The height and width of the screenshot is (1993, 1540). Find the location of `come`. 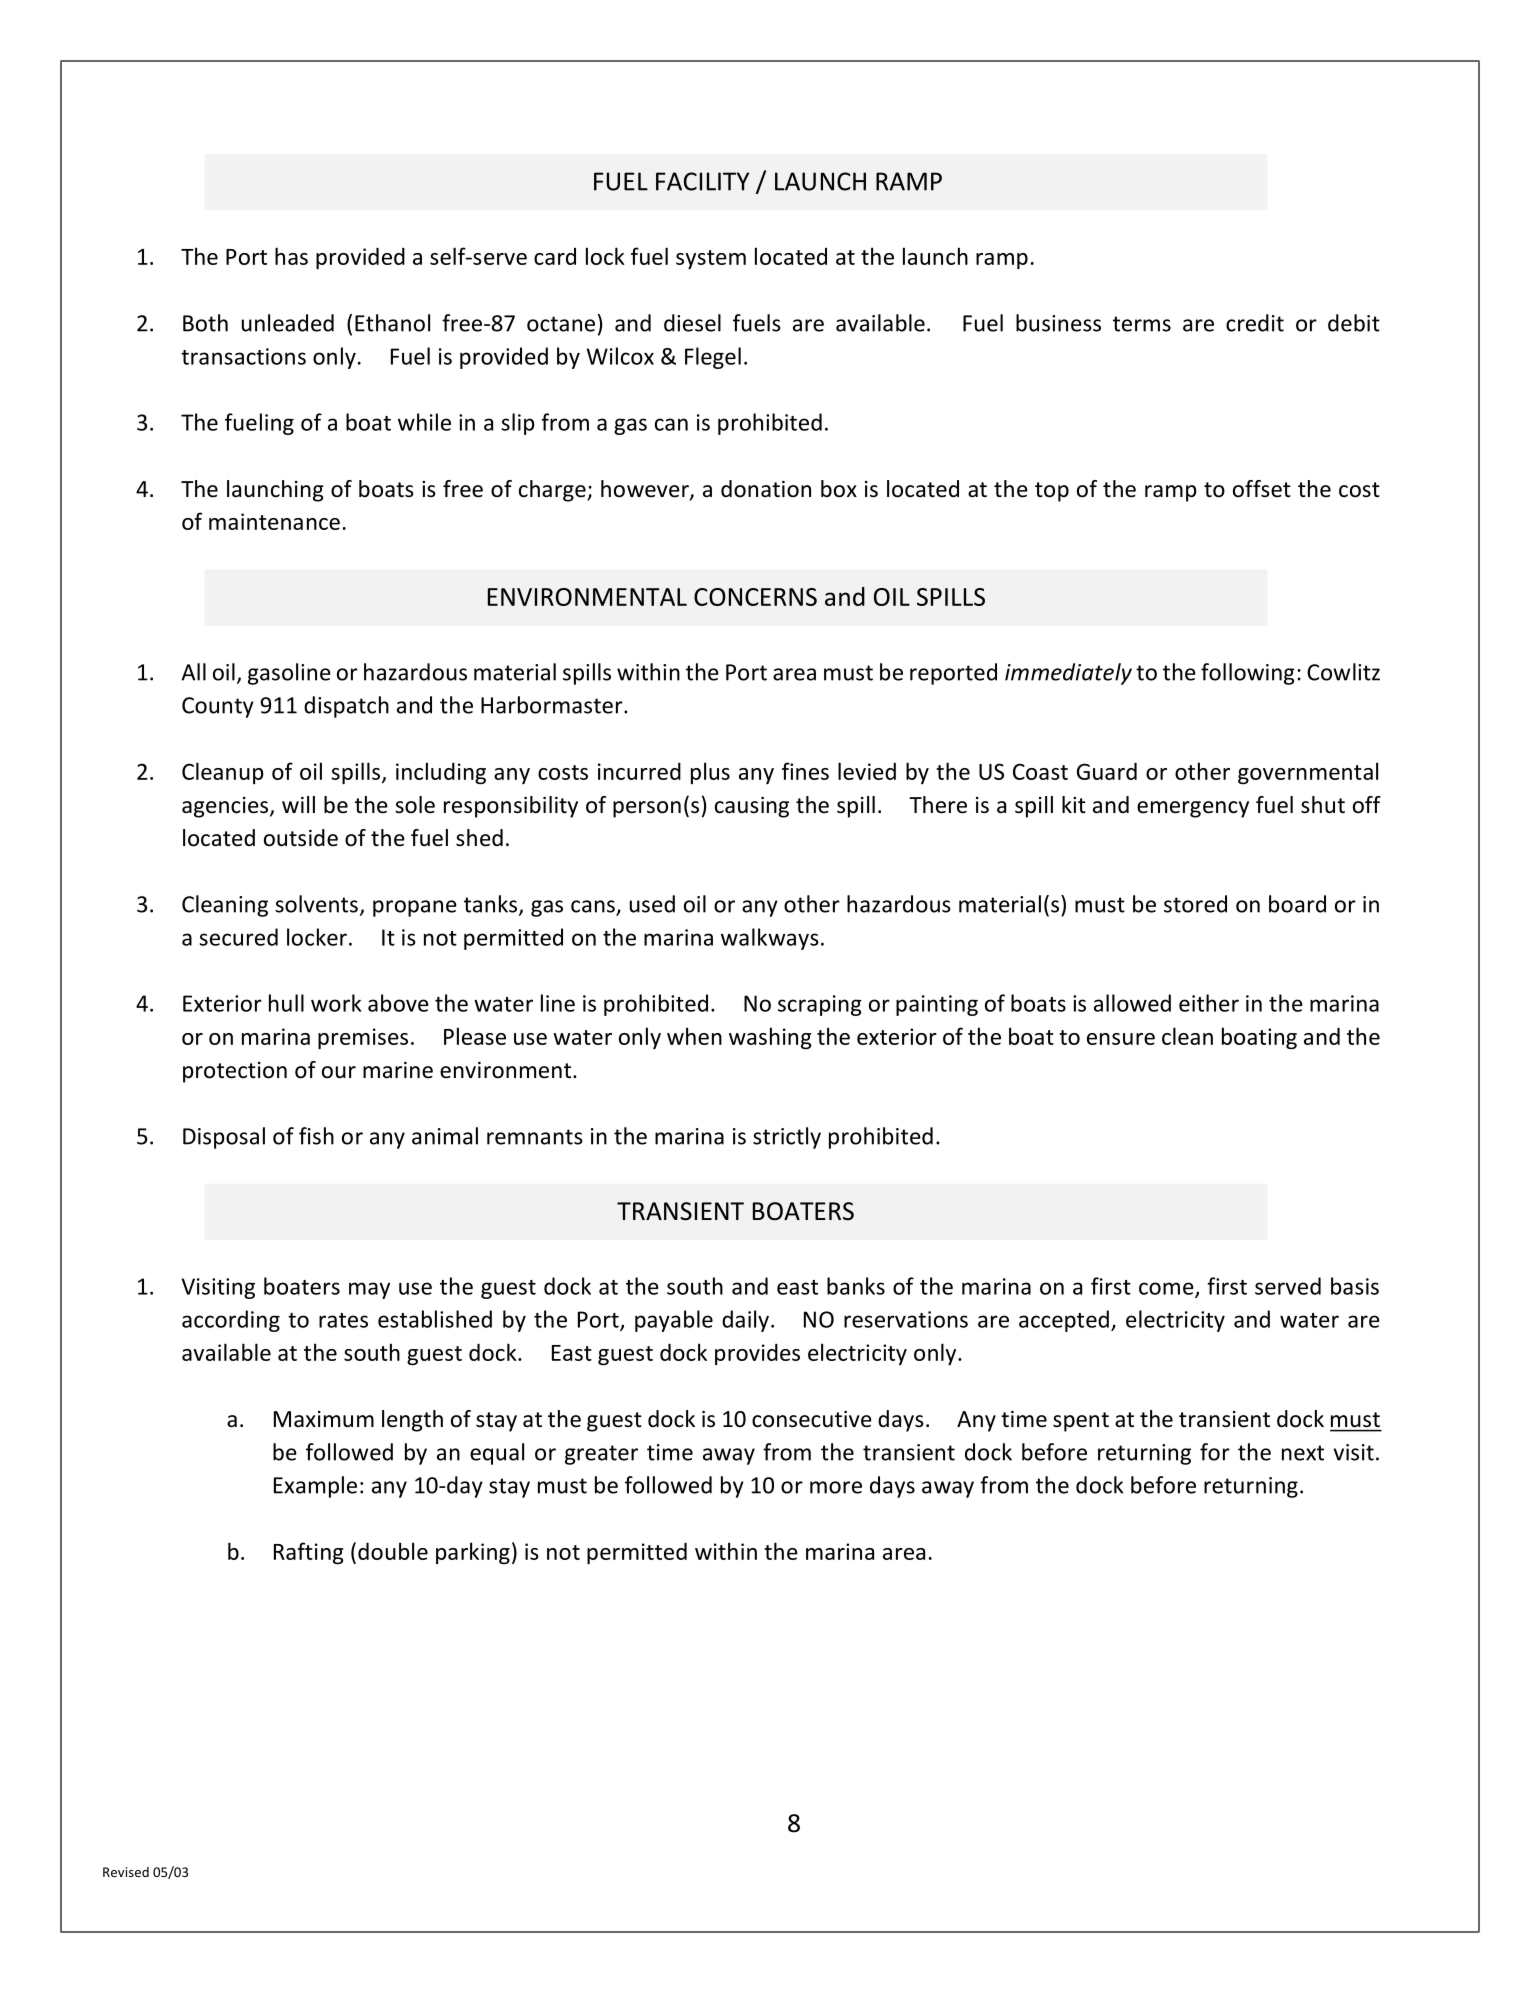

come is located at coordinates (1167, 1289).
